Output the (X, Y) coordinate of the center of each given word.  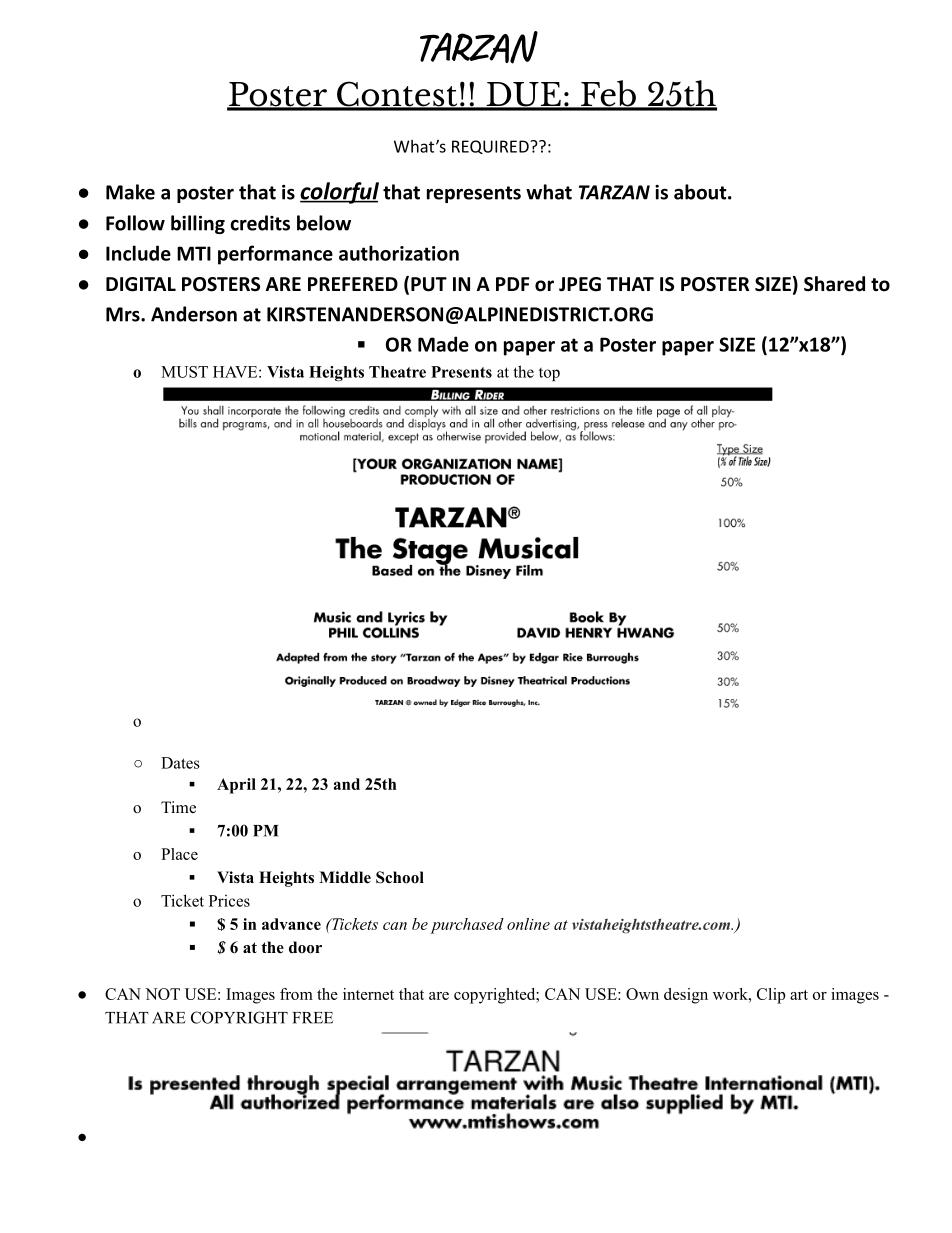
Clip (771, 996)
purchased (467, 926)
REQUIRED (491, 147)
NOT (162, 994)
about (701, 192)
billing (198, 224)
